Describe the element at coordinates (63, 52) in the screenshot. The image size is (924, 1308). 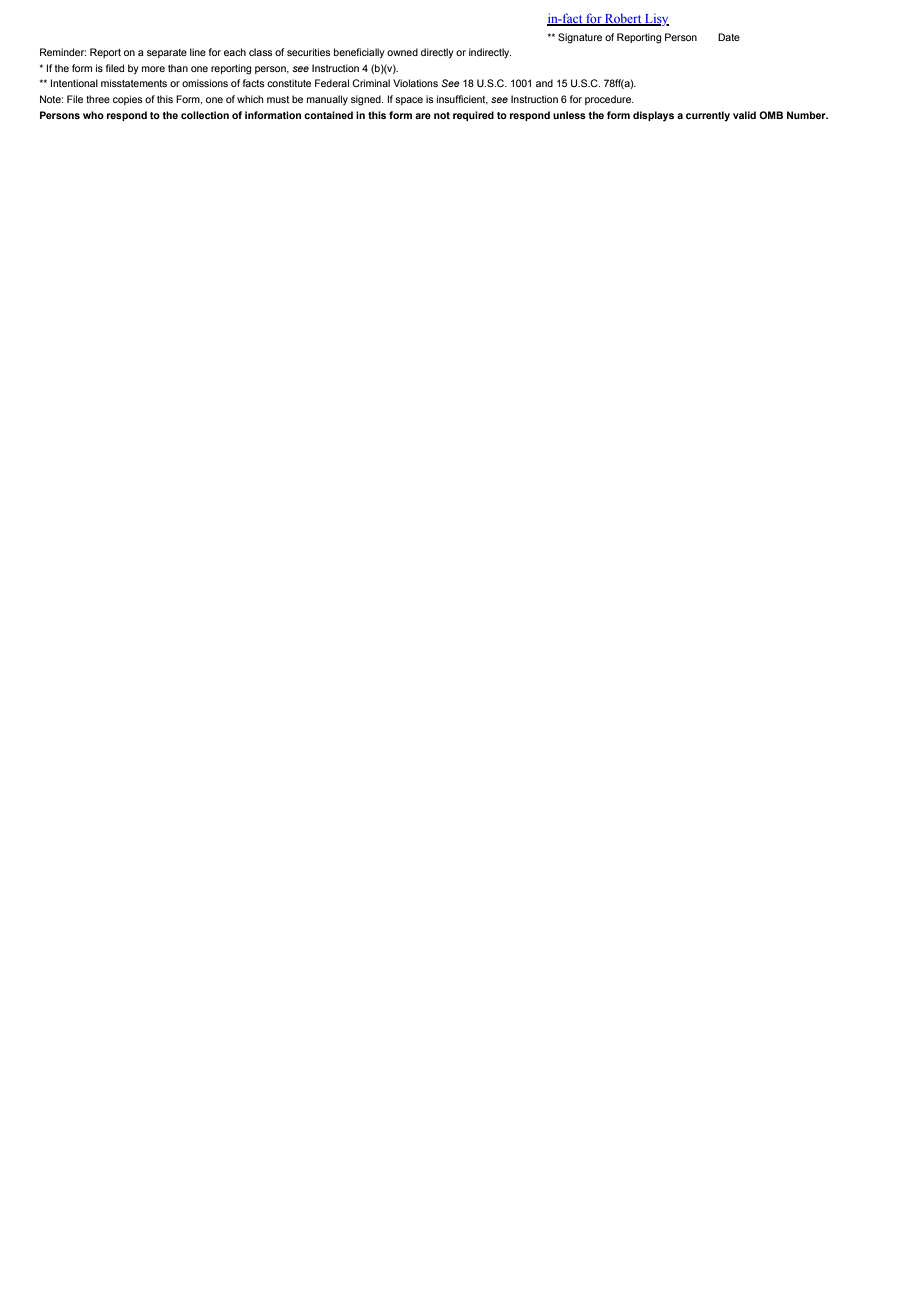
I see `Reminder` at that location.
